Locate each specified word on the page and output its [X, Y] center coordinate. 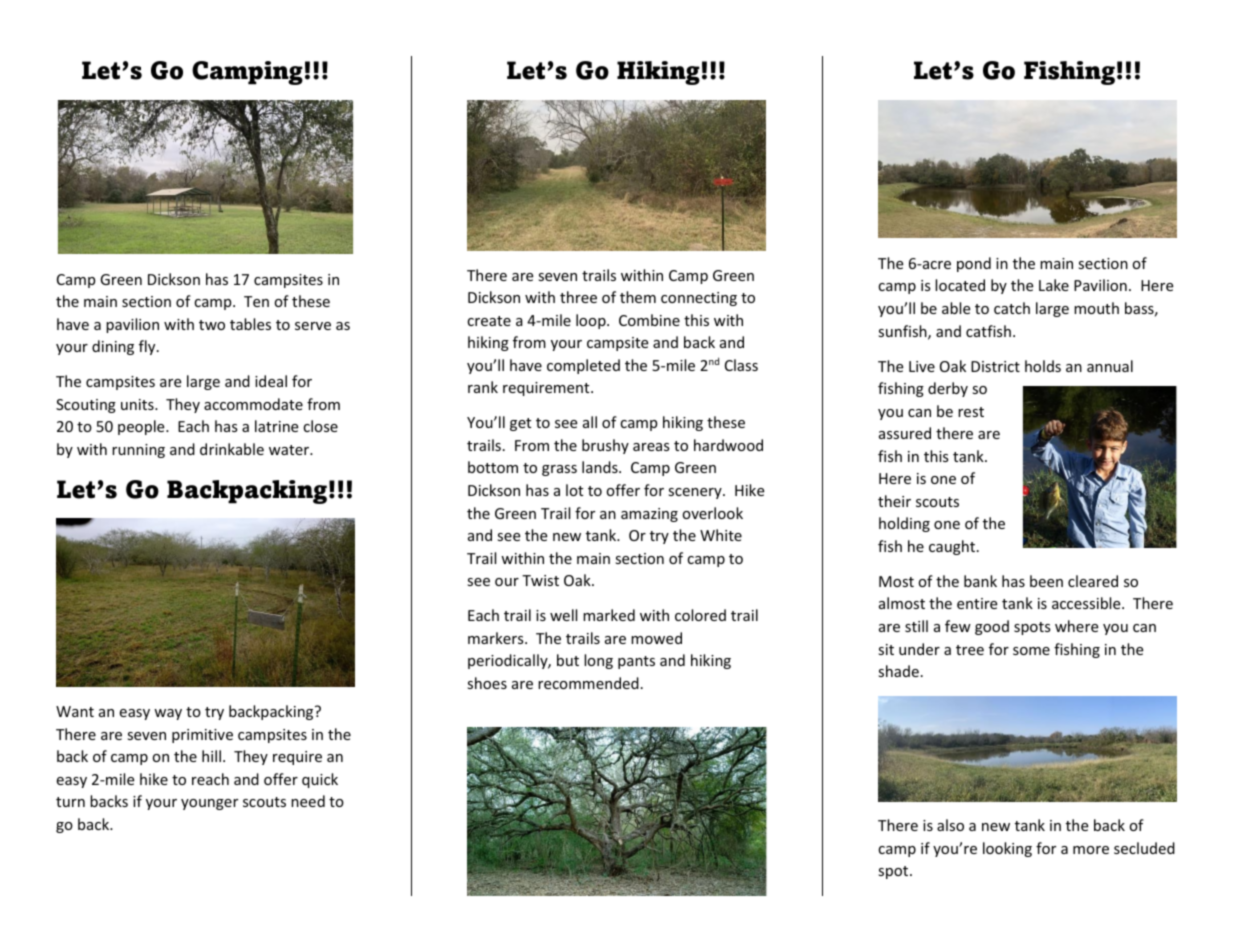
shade [898, 671]
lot [574, 490]
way [168, 714]
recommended [588, 683]
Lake [1054, 285]
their [894, 501]
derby [948, 389]
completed [583, 366]
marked [609, 615]
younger [209, 804]
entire [977, 603]
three [578, 297]
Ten [256, 301]
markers [497, 638]
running [138, 451]
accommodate [253, 404]
